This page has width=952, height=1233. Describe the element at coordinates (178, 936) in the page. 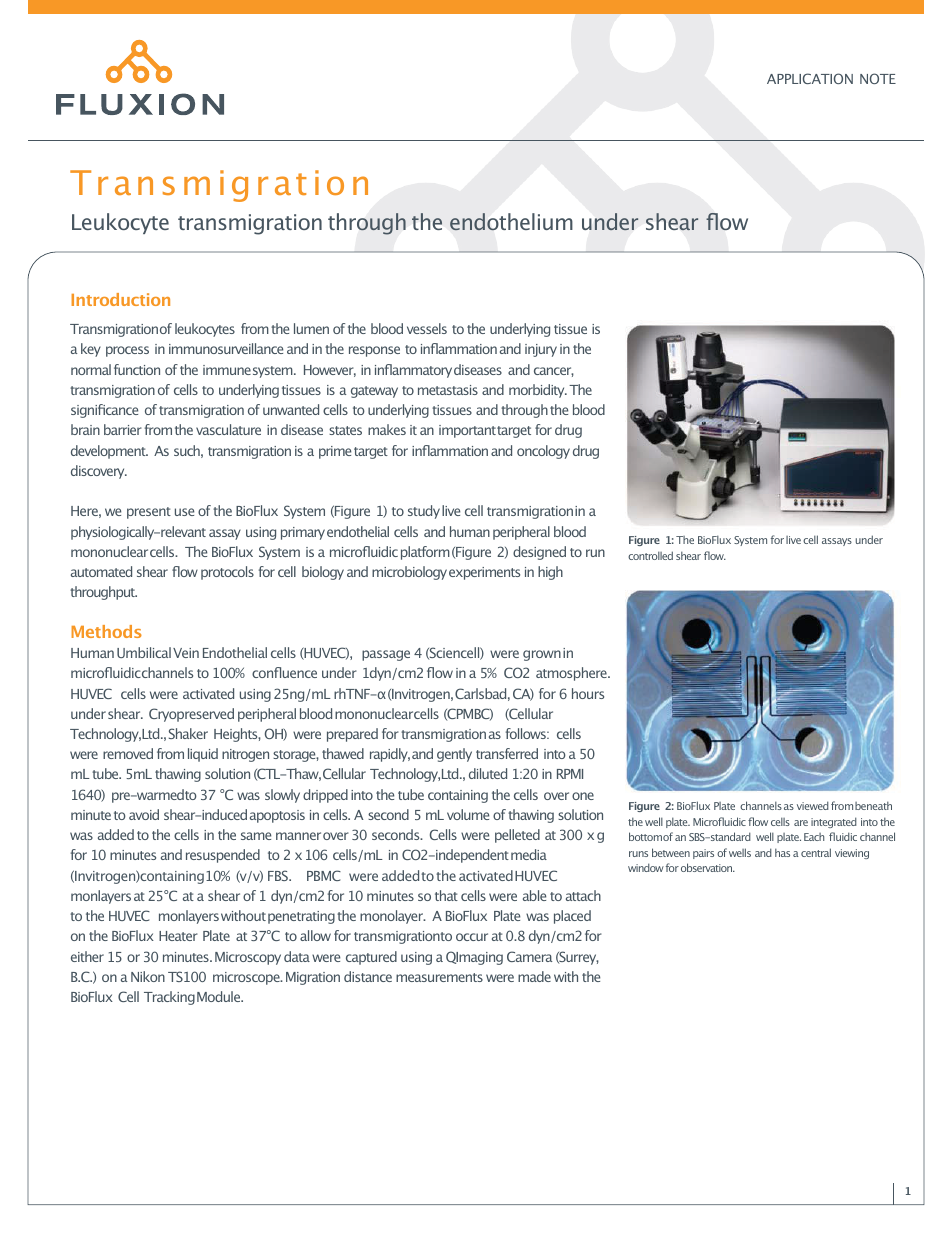

I see `Heater` at that location.
